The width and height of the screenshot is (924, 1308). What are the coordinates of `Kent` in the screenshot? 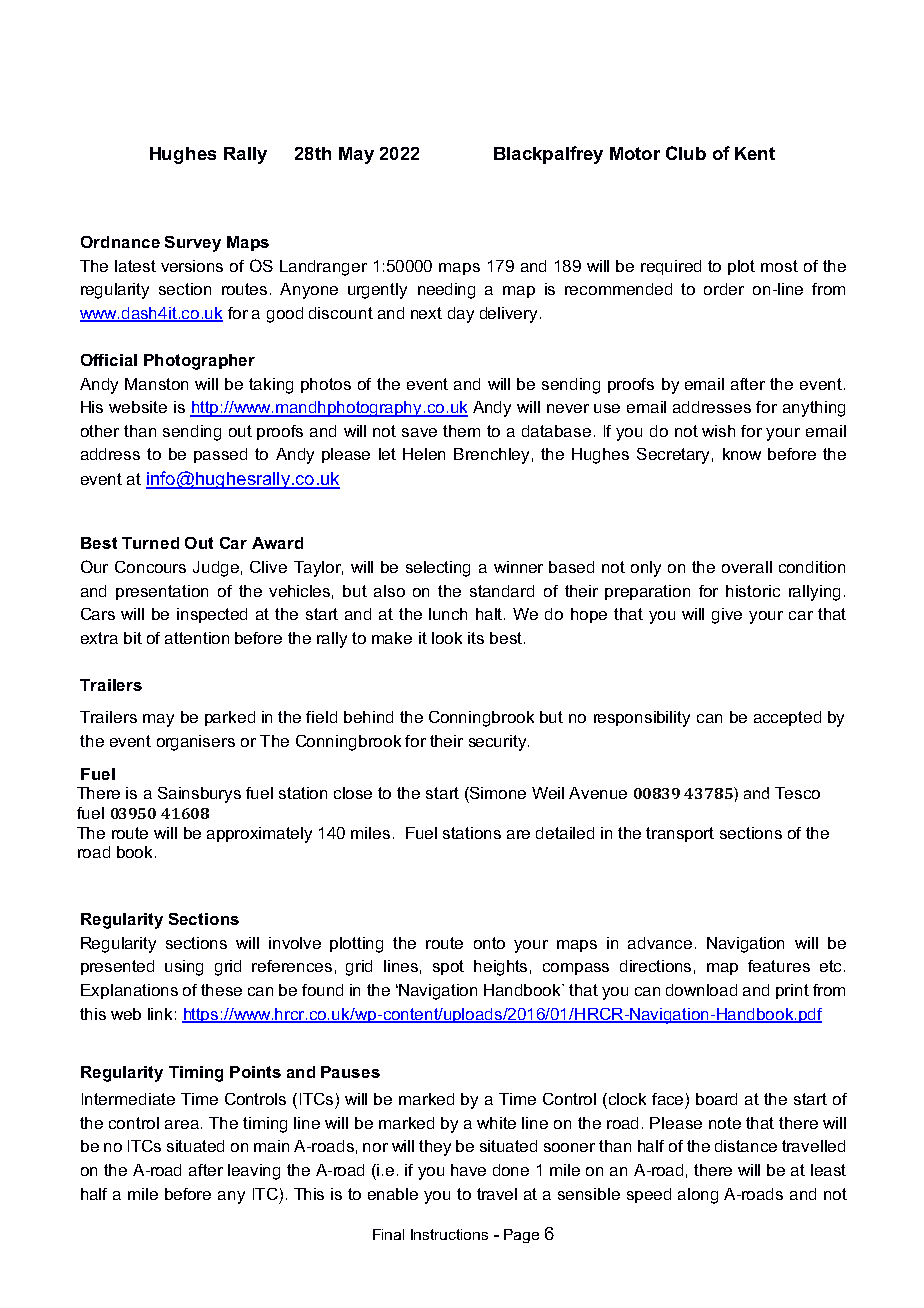 It's located at (755, 153).
